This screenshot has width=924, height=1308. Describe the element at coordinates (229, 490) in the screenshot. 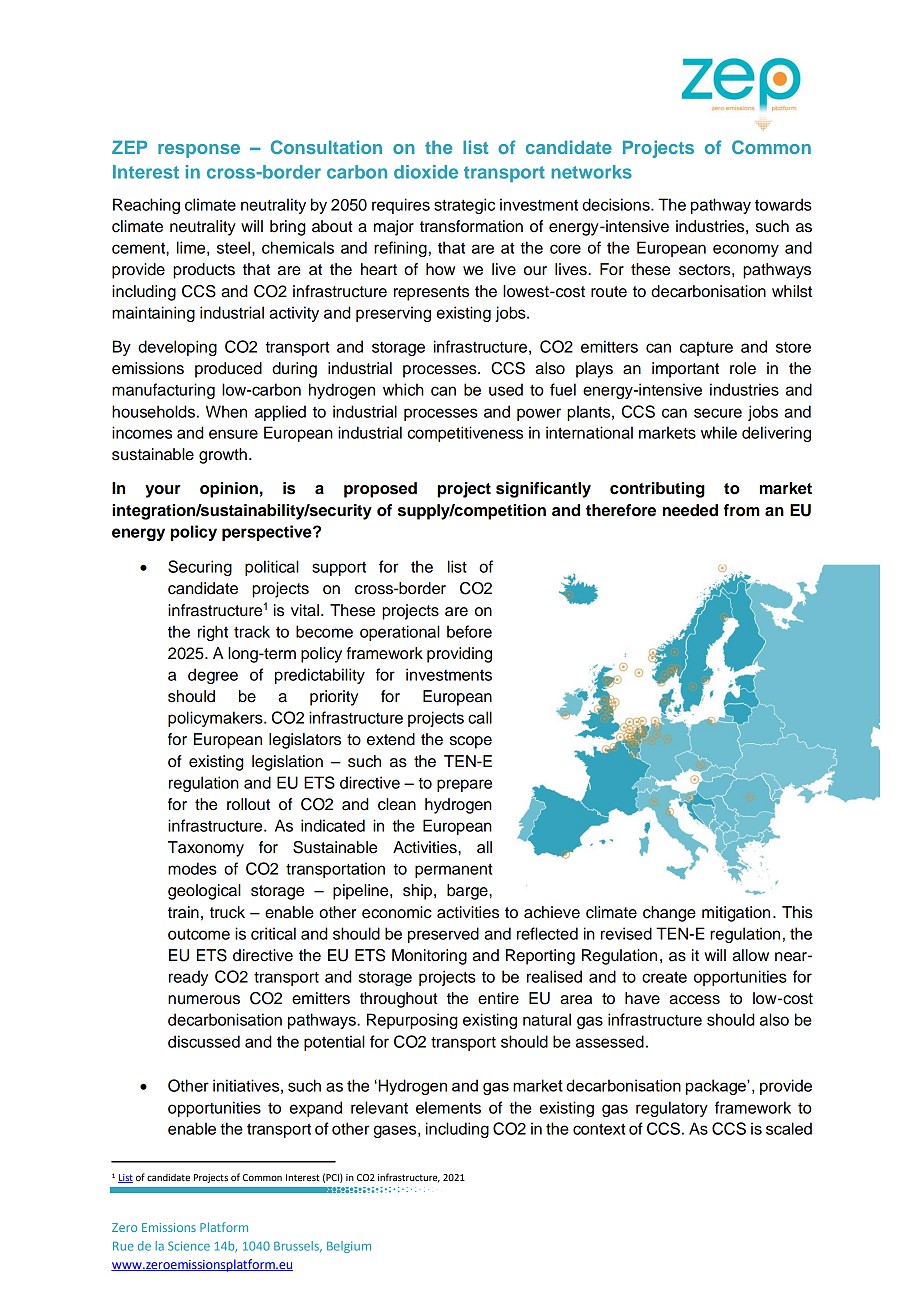

I see `opinion` at that location.
